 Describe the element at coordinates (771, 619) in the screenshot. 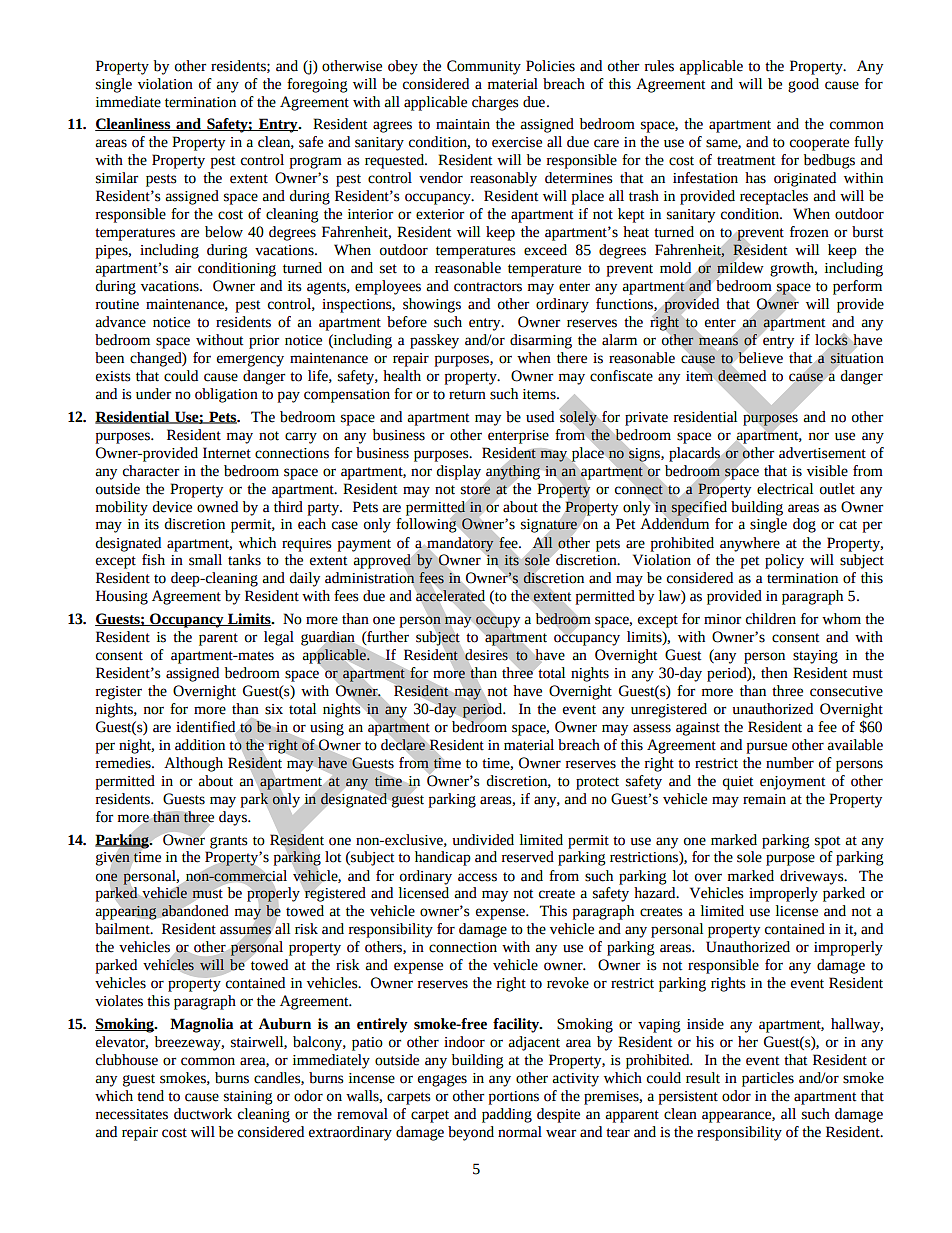

I see `children` at that location.
